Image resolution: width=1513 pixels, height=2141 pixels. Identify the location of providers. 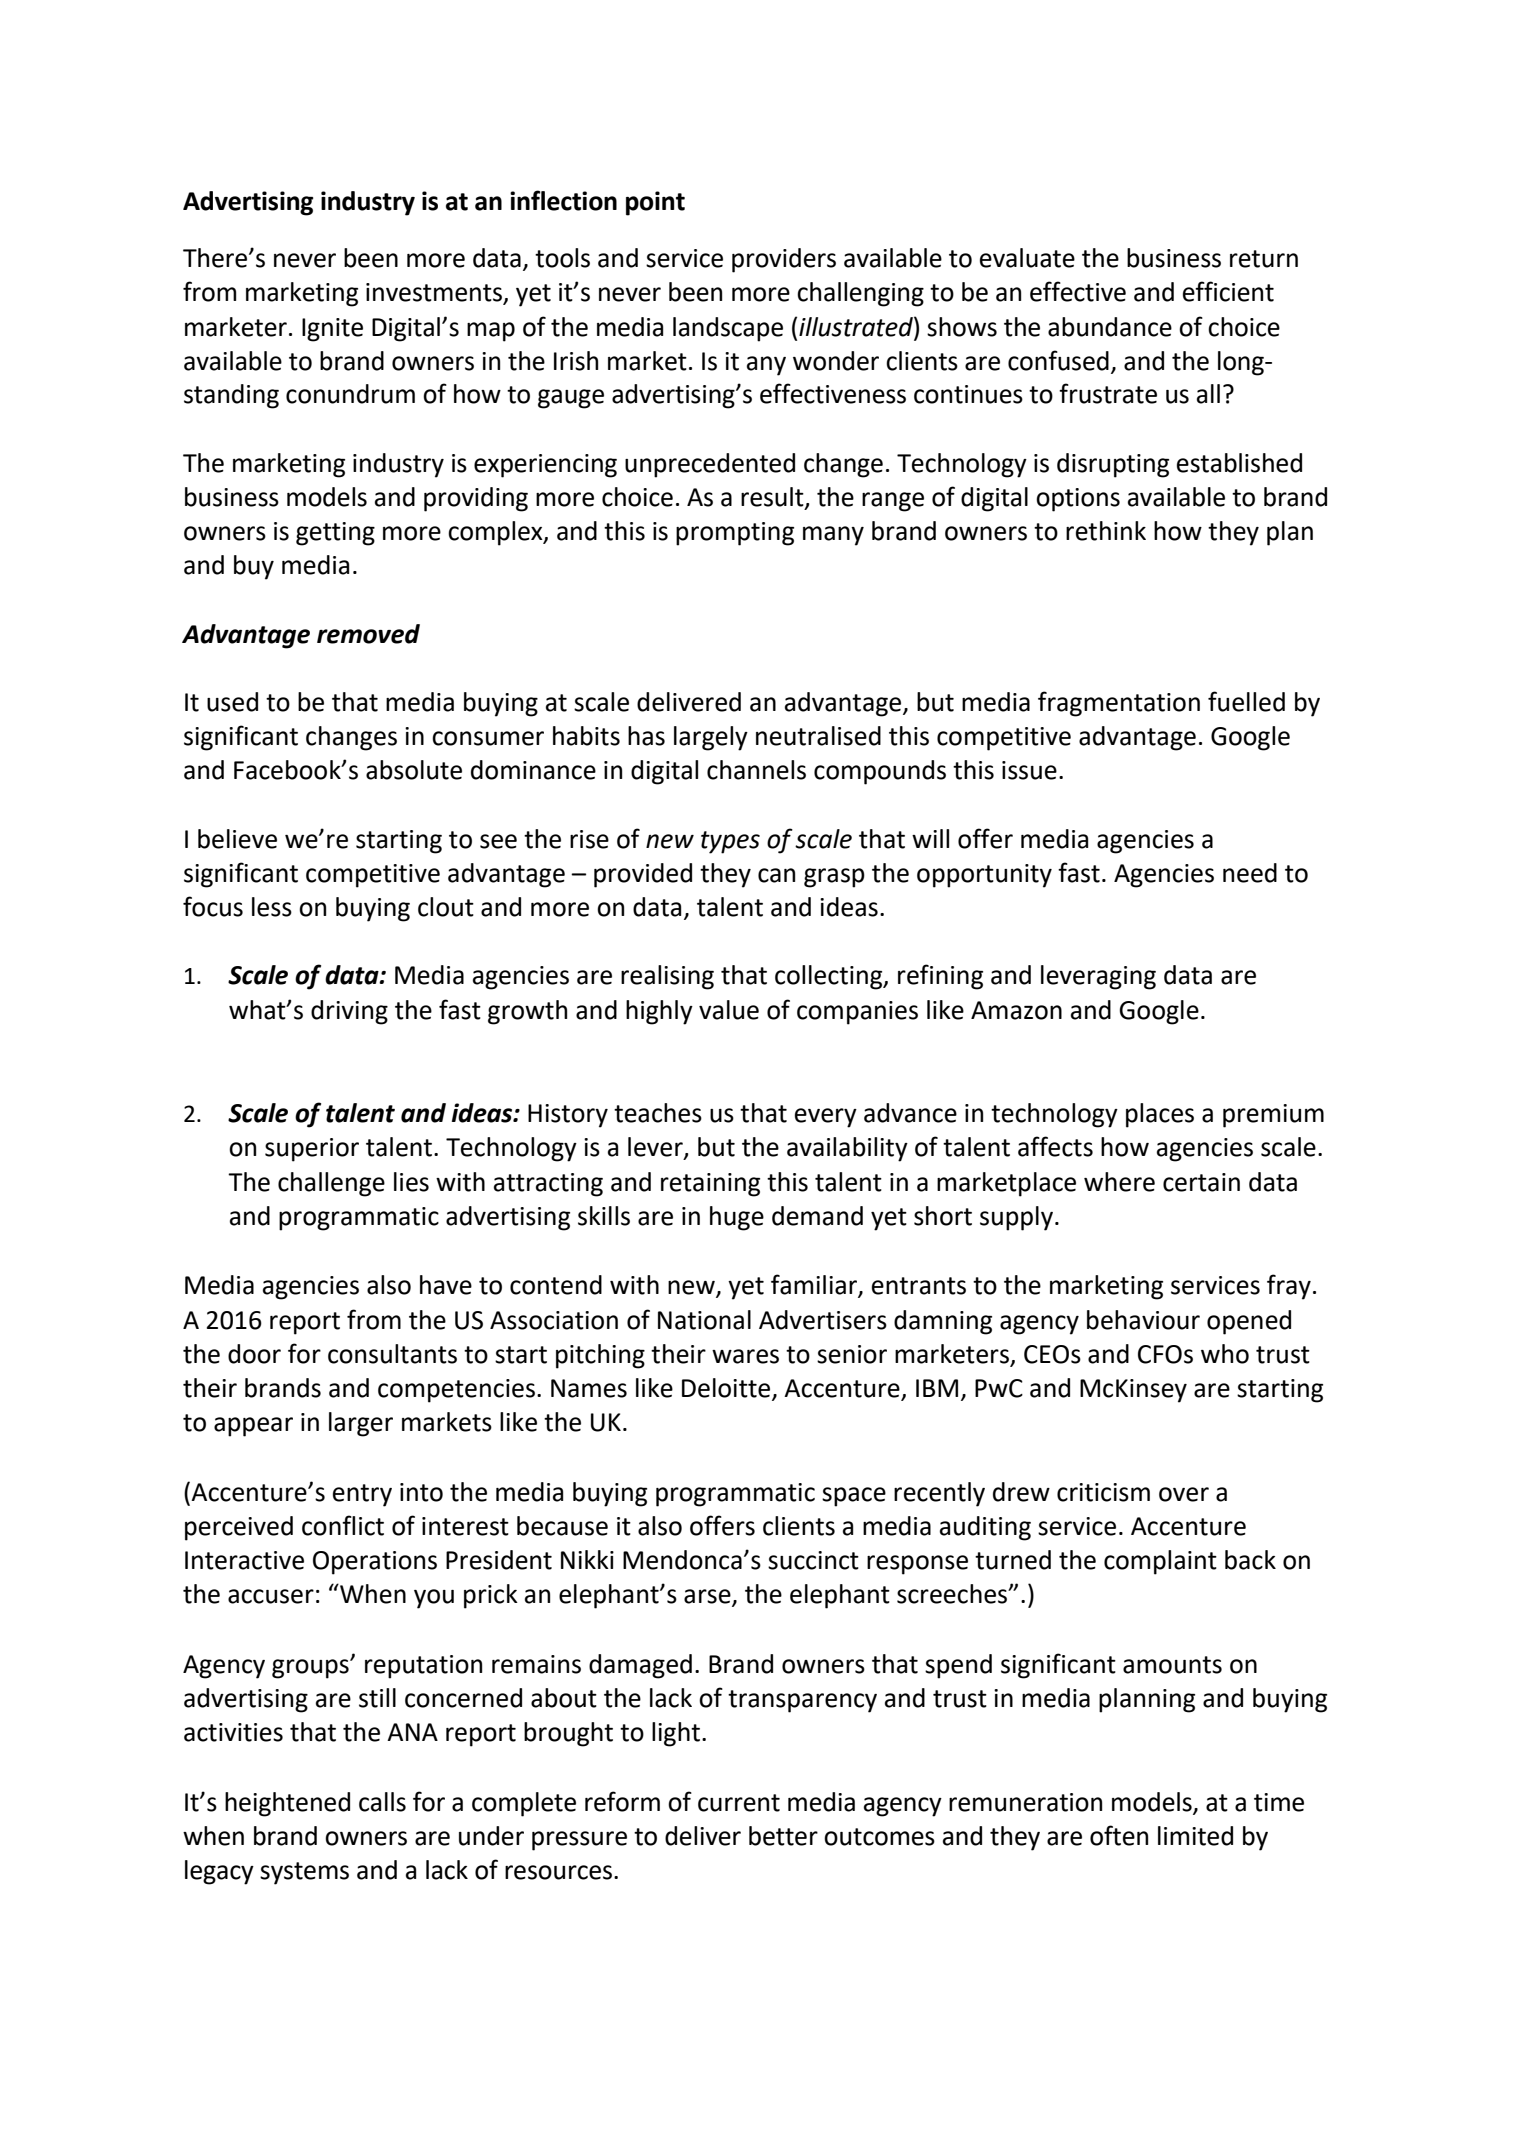
(784, 260).
